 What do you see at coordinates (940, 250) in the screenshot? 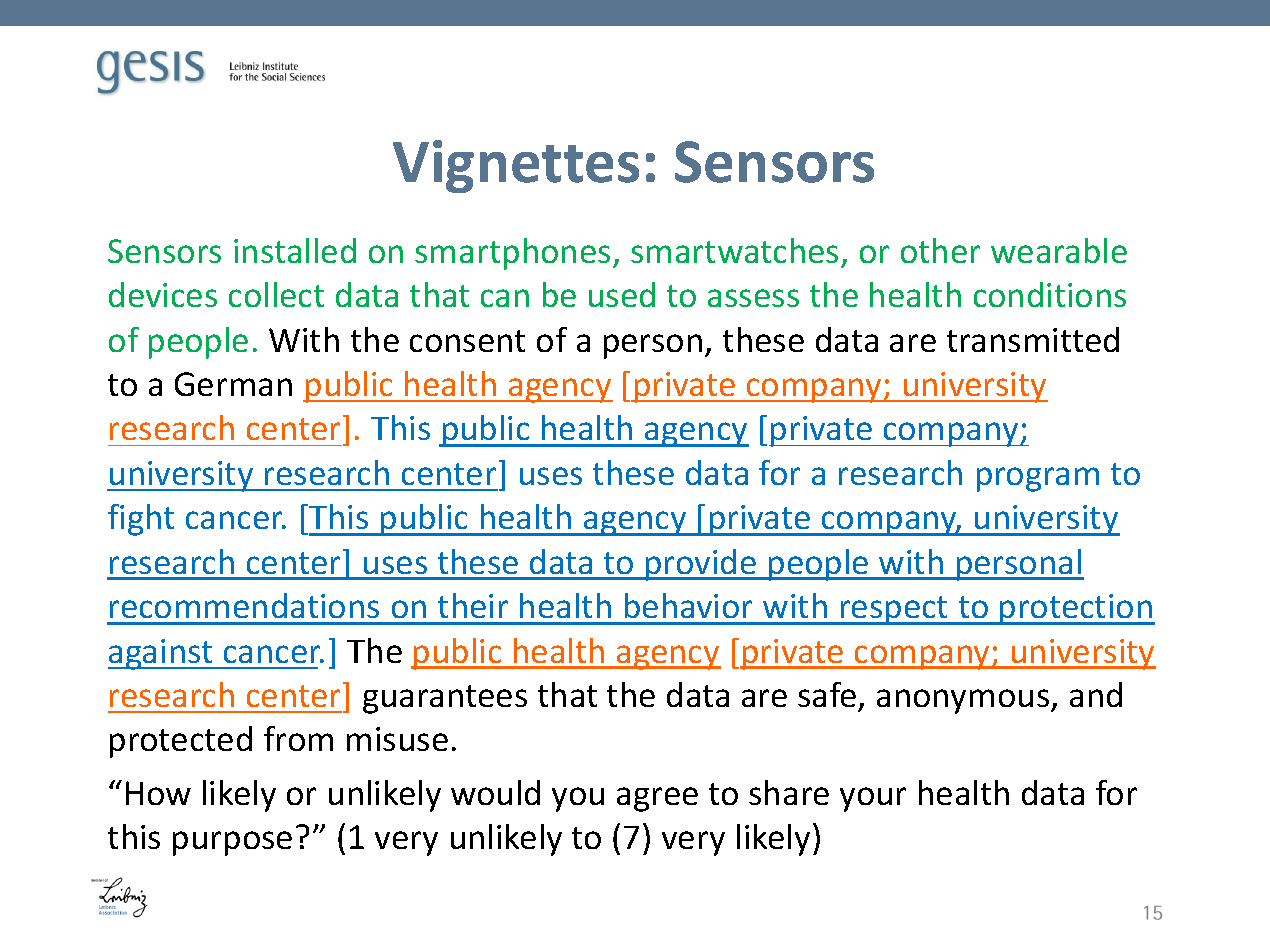
I see `other` at bounding box center [940, 250].
